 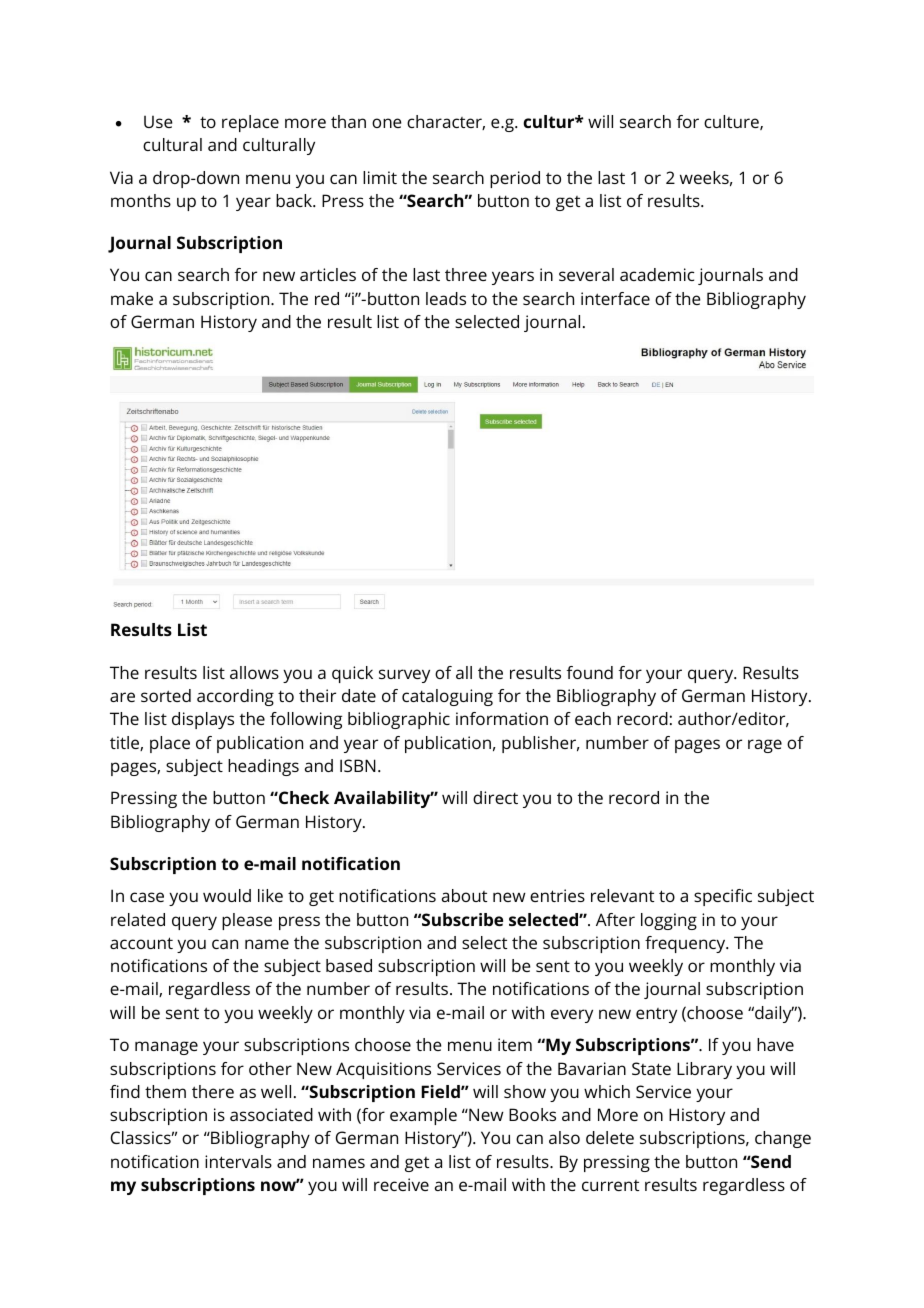 What do you see at coordinates (254, 672) in the image?
I see `allows` at bounding box center [254, 672].
